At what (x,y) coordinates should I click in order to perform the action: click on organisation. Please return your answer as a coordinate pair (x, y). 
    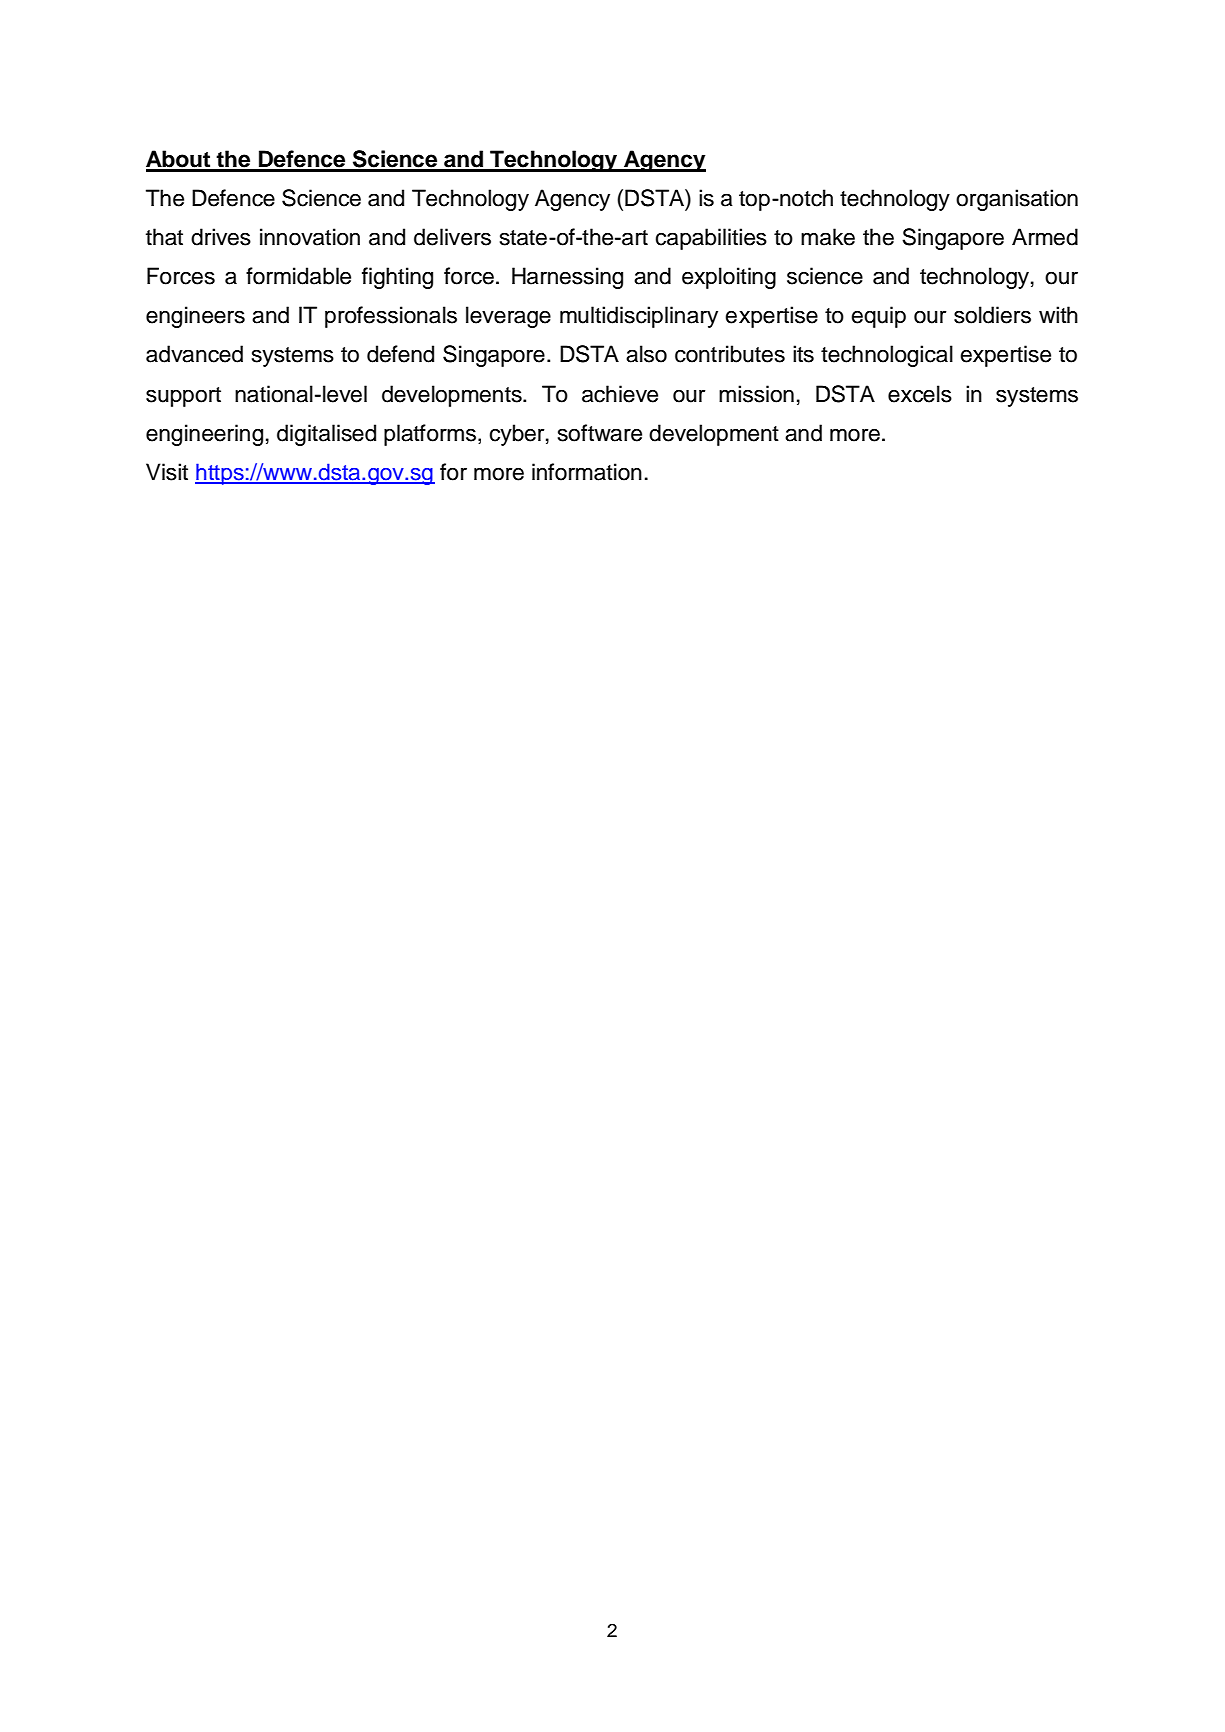
    Looking at the image, I should click on (1017, 200).
